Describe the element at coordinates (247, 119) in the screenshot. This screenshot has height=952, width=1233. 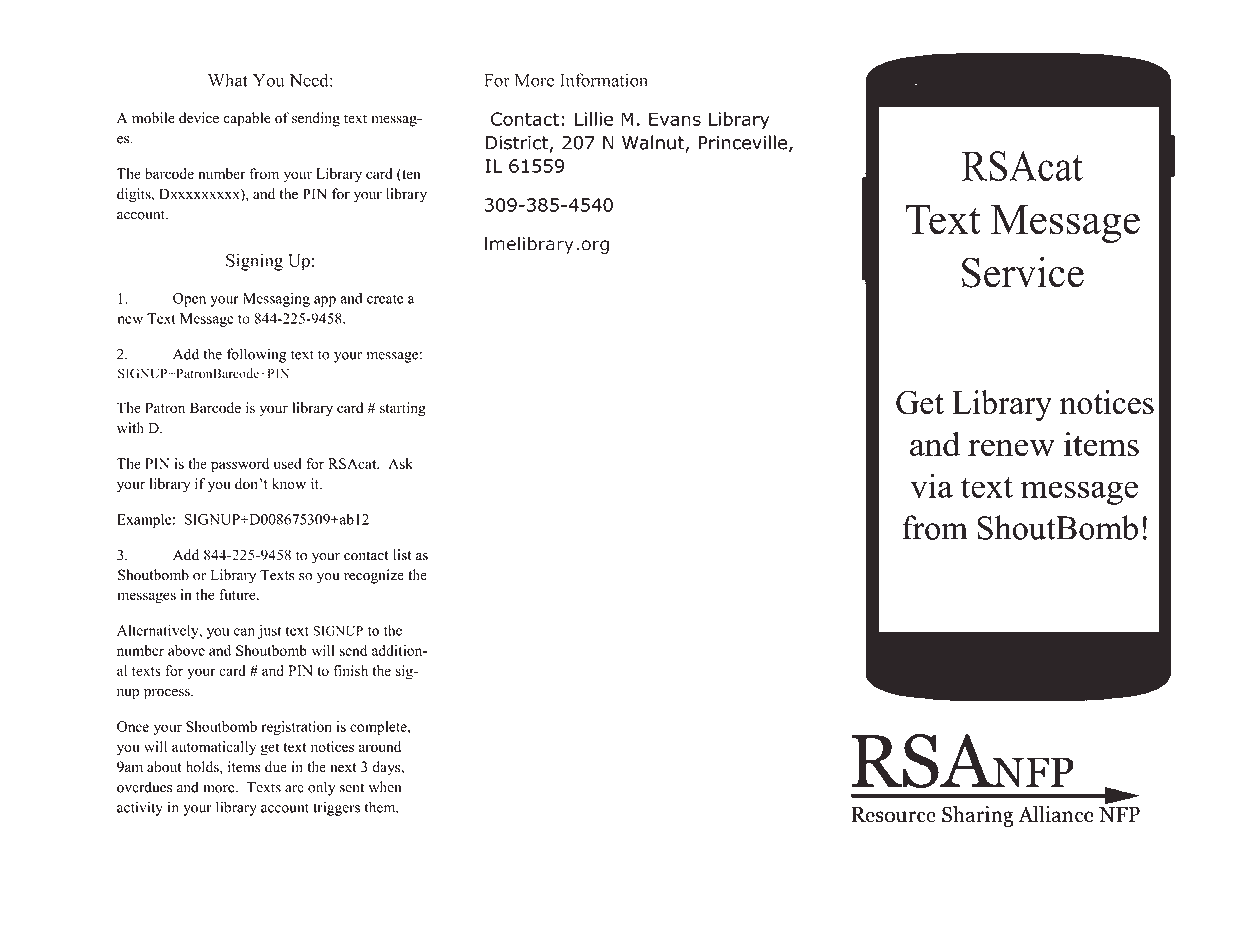
I see `capable` at that location.
